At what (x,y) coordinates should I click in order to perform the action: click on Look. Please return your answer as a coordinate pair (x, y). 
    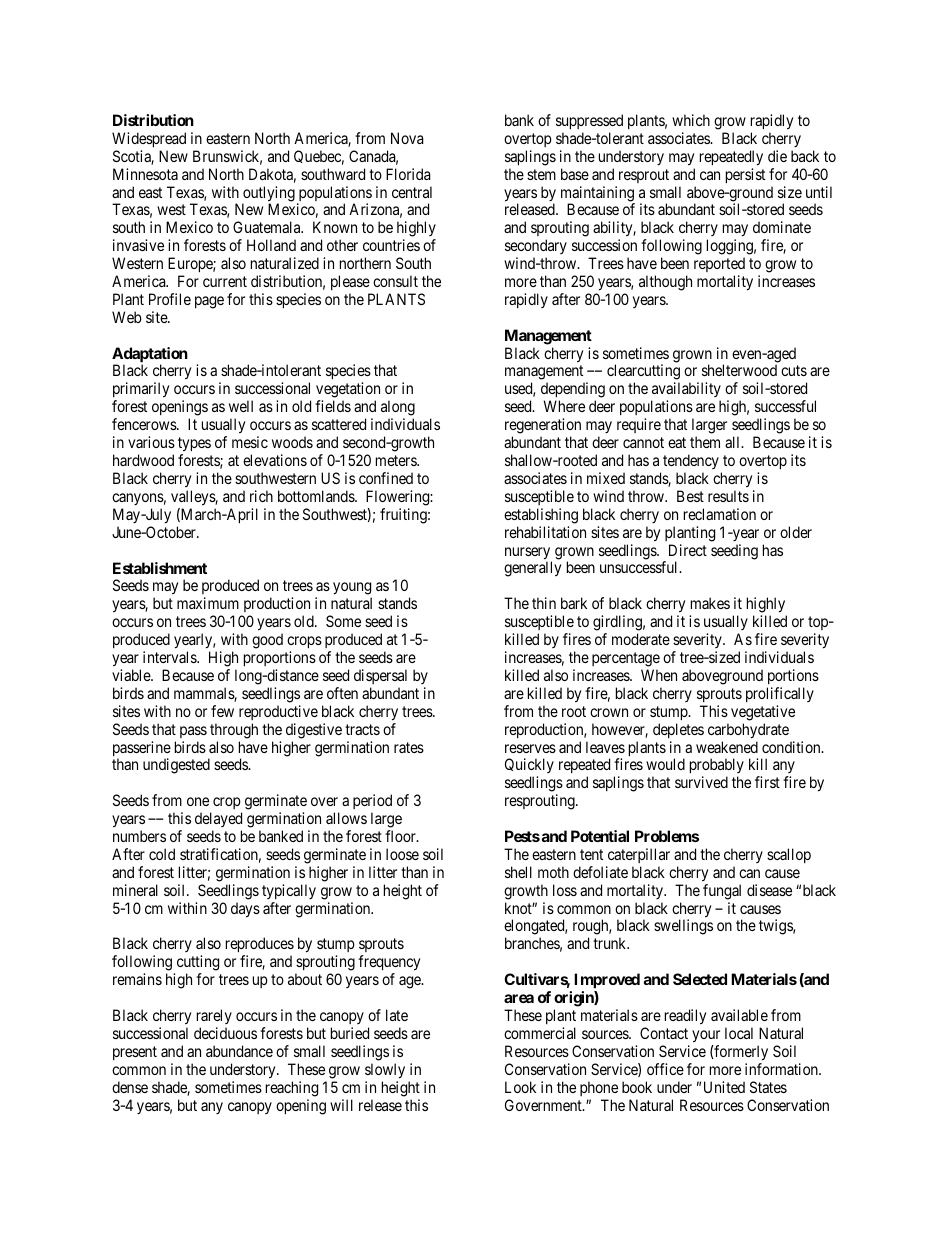
    Looking at the image, I should click on (520, 1087).
